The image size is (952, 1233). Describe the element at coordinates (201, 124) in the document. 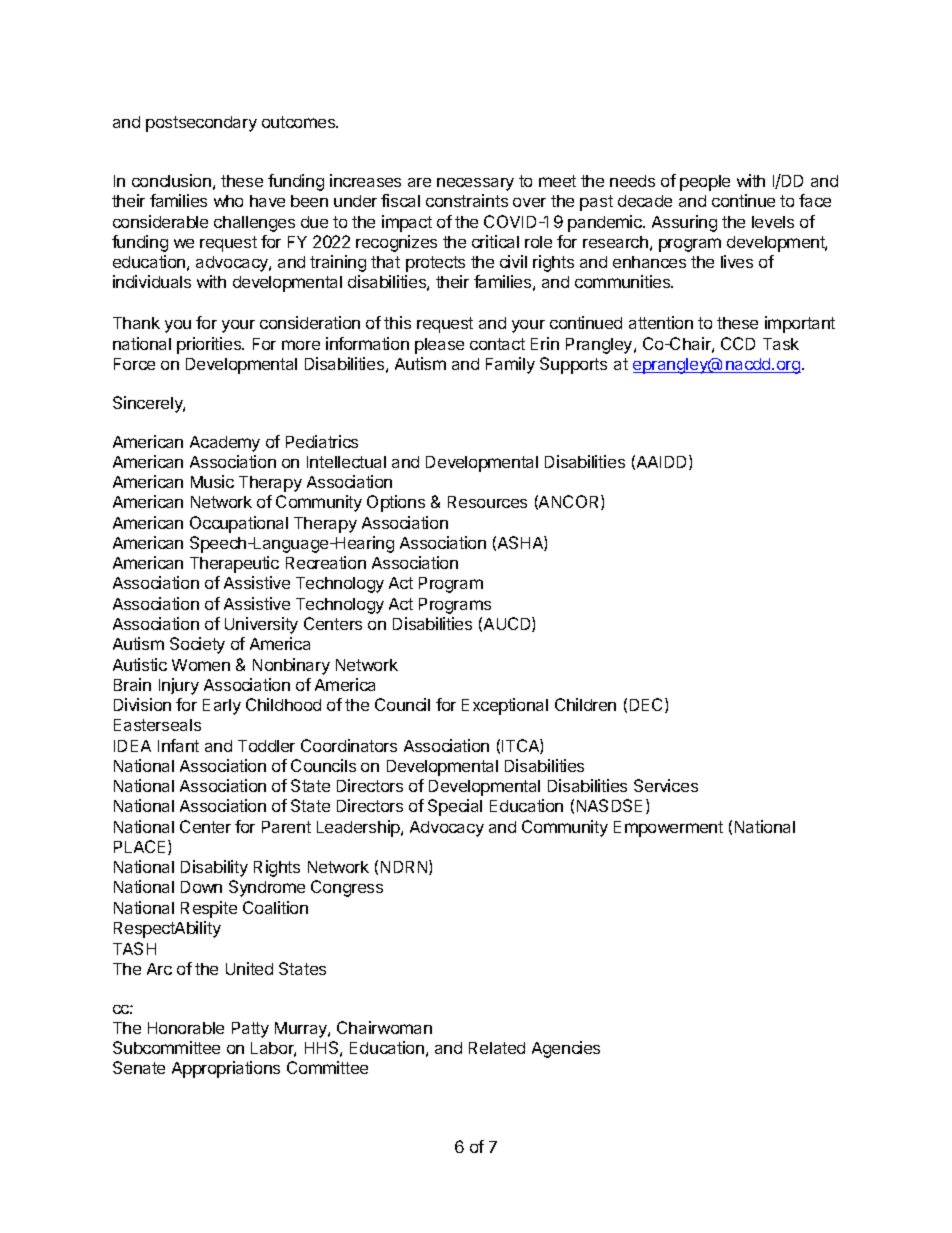

I see `postsecondary` at that location.
